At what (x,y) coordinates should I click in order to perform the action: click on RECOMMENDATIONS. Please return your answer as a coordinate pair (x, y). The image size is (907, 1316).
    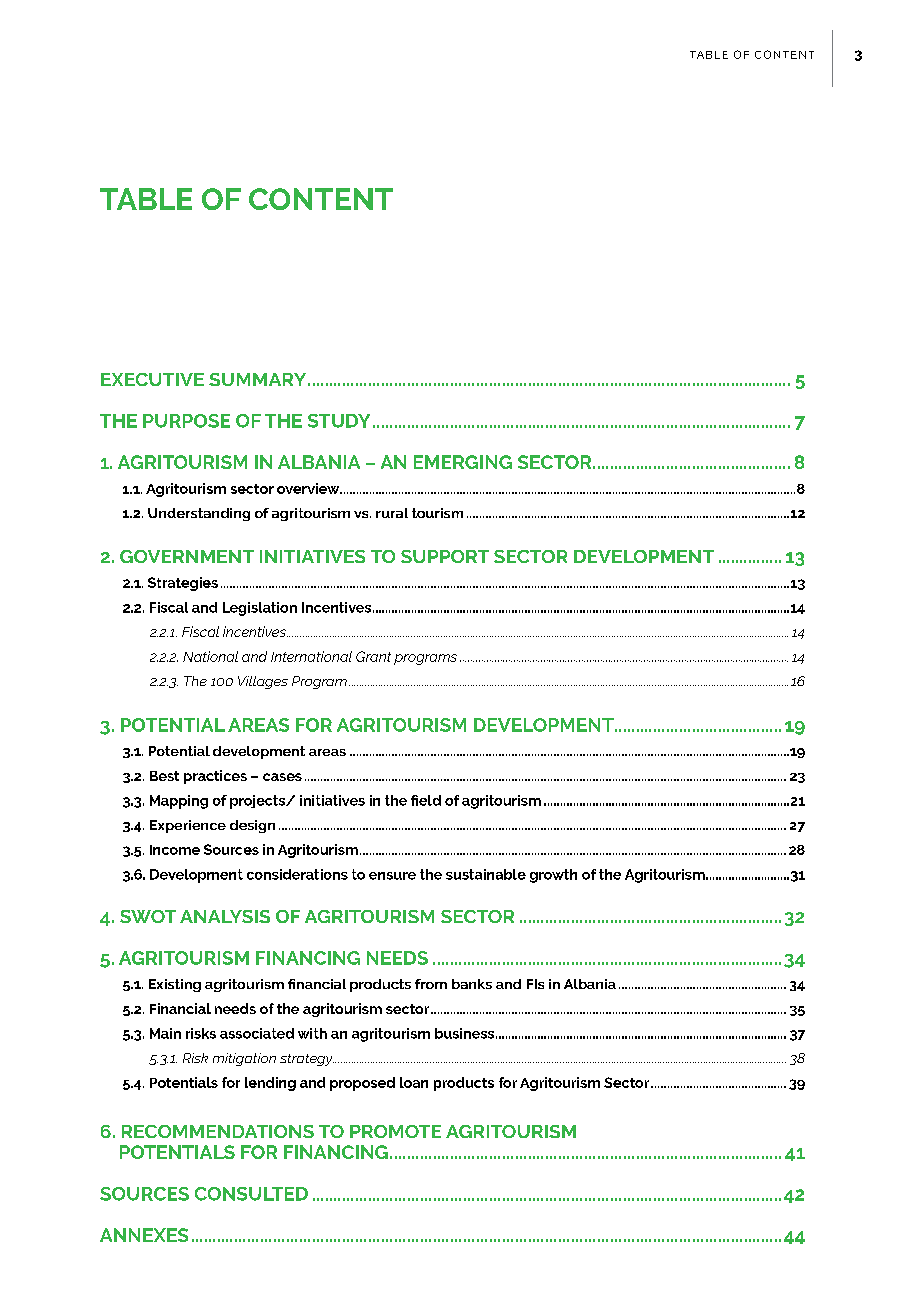
    Looking at the image, I should click on (218, 1131).
